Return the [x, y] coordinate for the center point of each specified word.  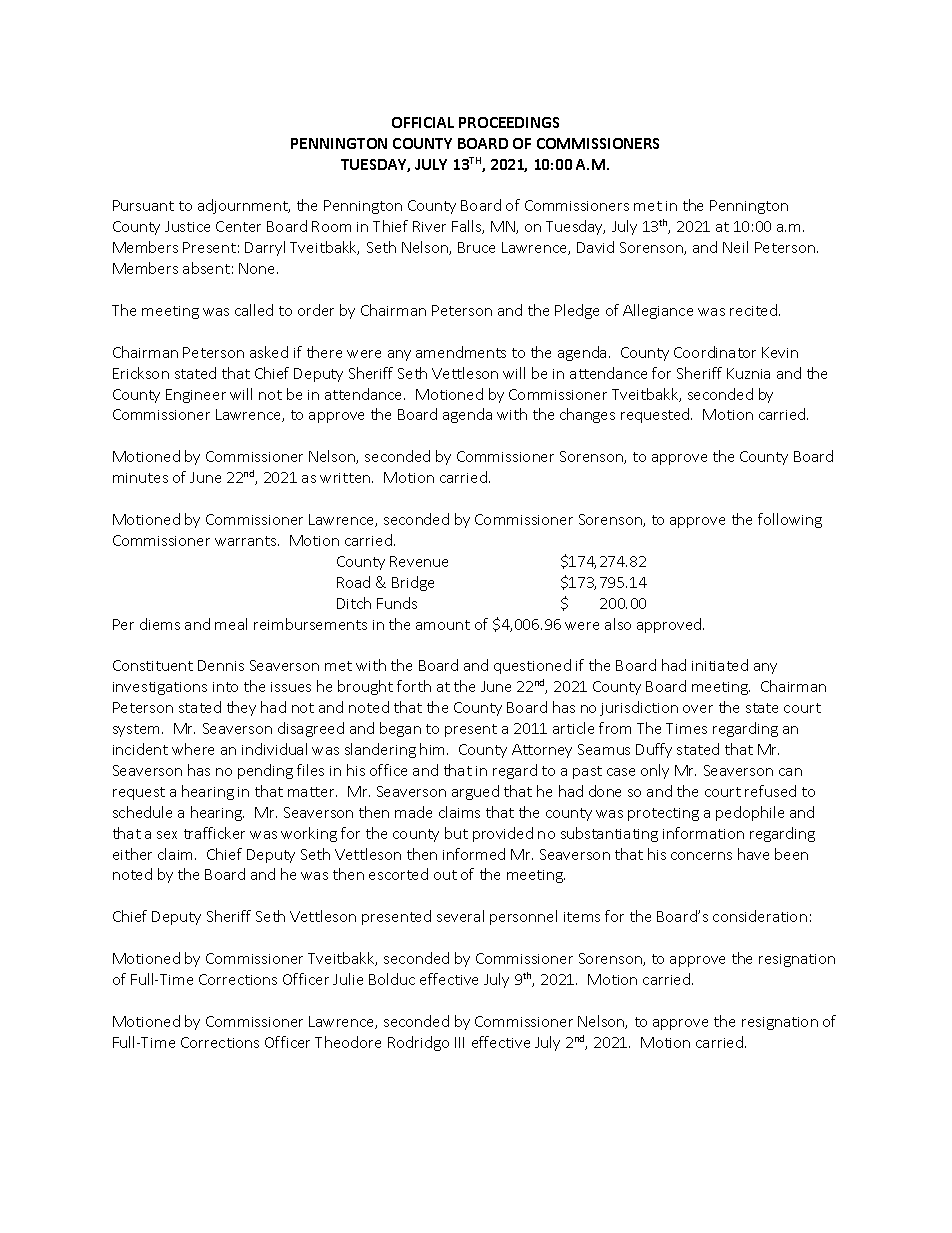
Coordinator [715, 352]
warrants [247, 541]
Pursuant [143, 205]
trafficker [214, 833]
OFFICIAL [423, 122]
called [254, 310]
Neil [735, 247]
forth [414, 686]
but [456, 833]
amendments [461, 352]
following [790, 520]
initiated [720, 665]
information [703, 833]
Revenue [419, 561]
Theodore [348, 1042]
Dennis [221, 665]
